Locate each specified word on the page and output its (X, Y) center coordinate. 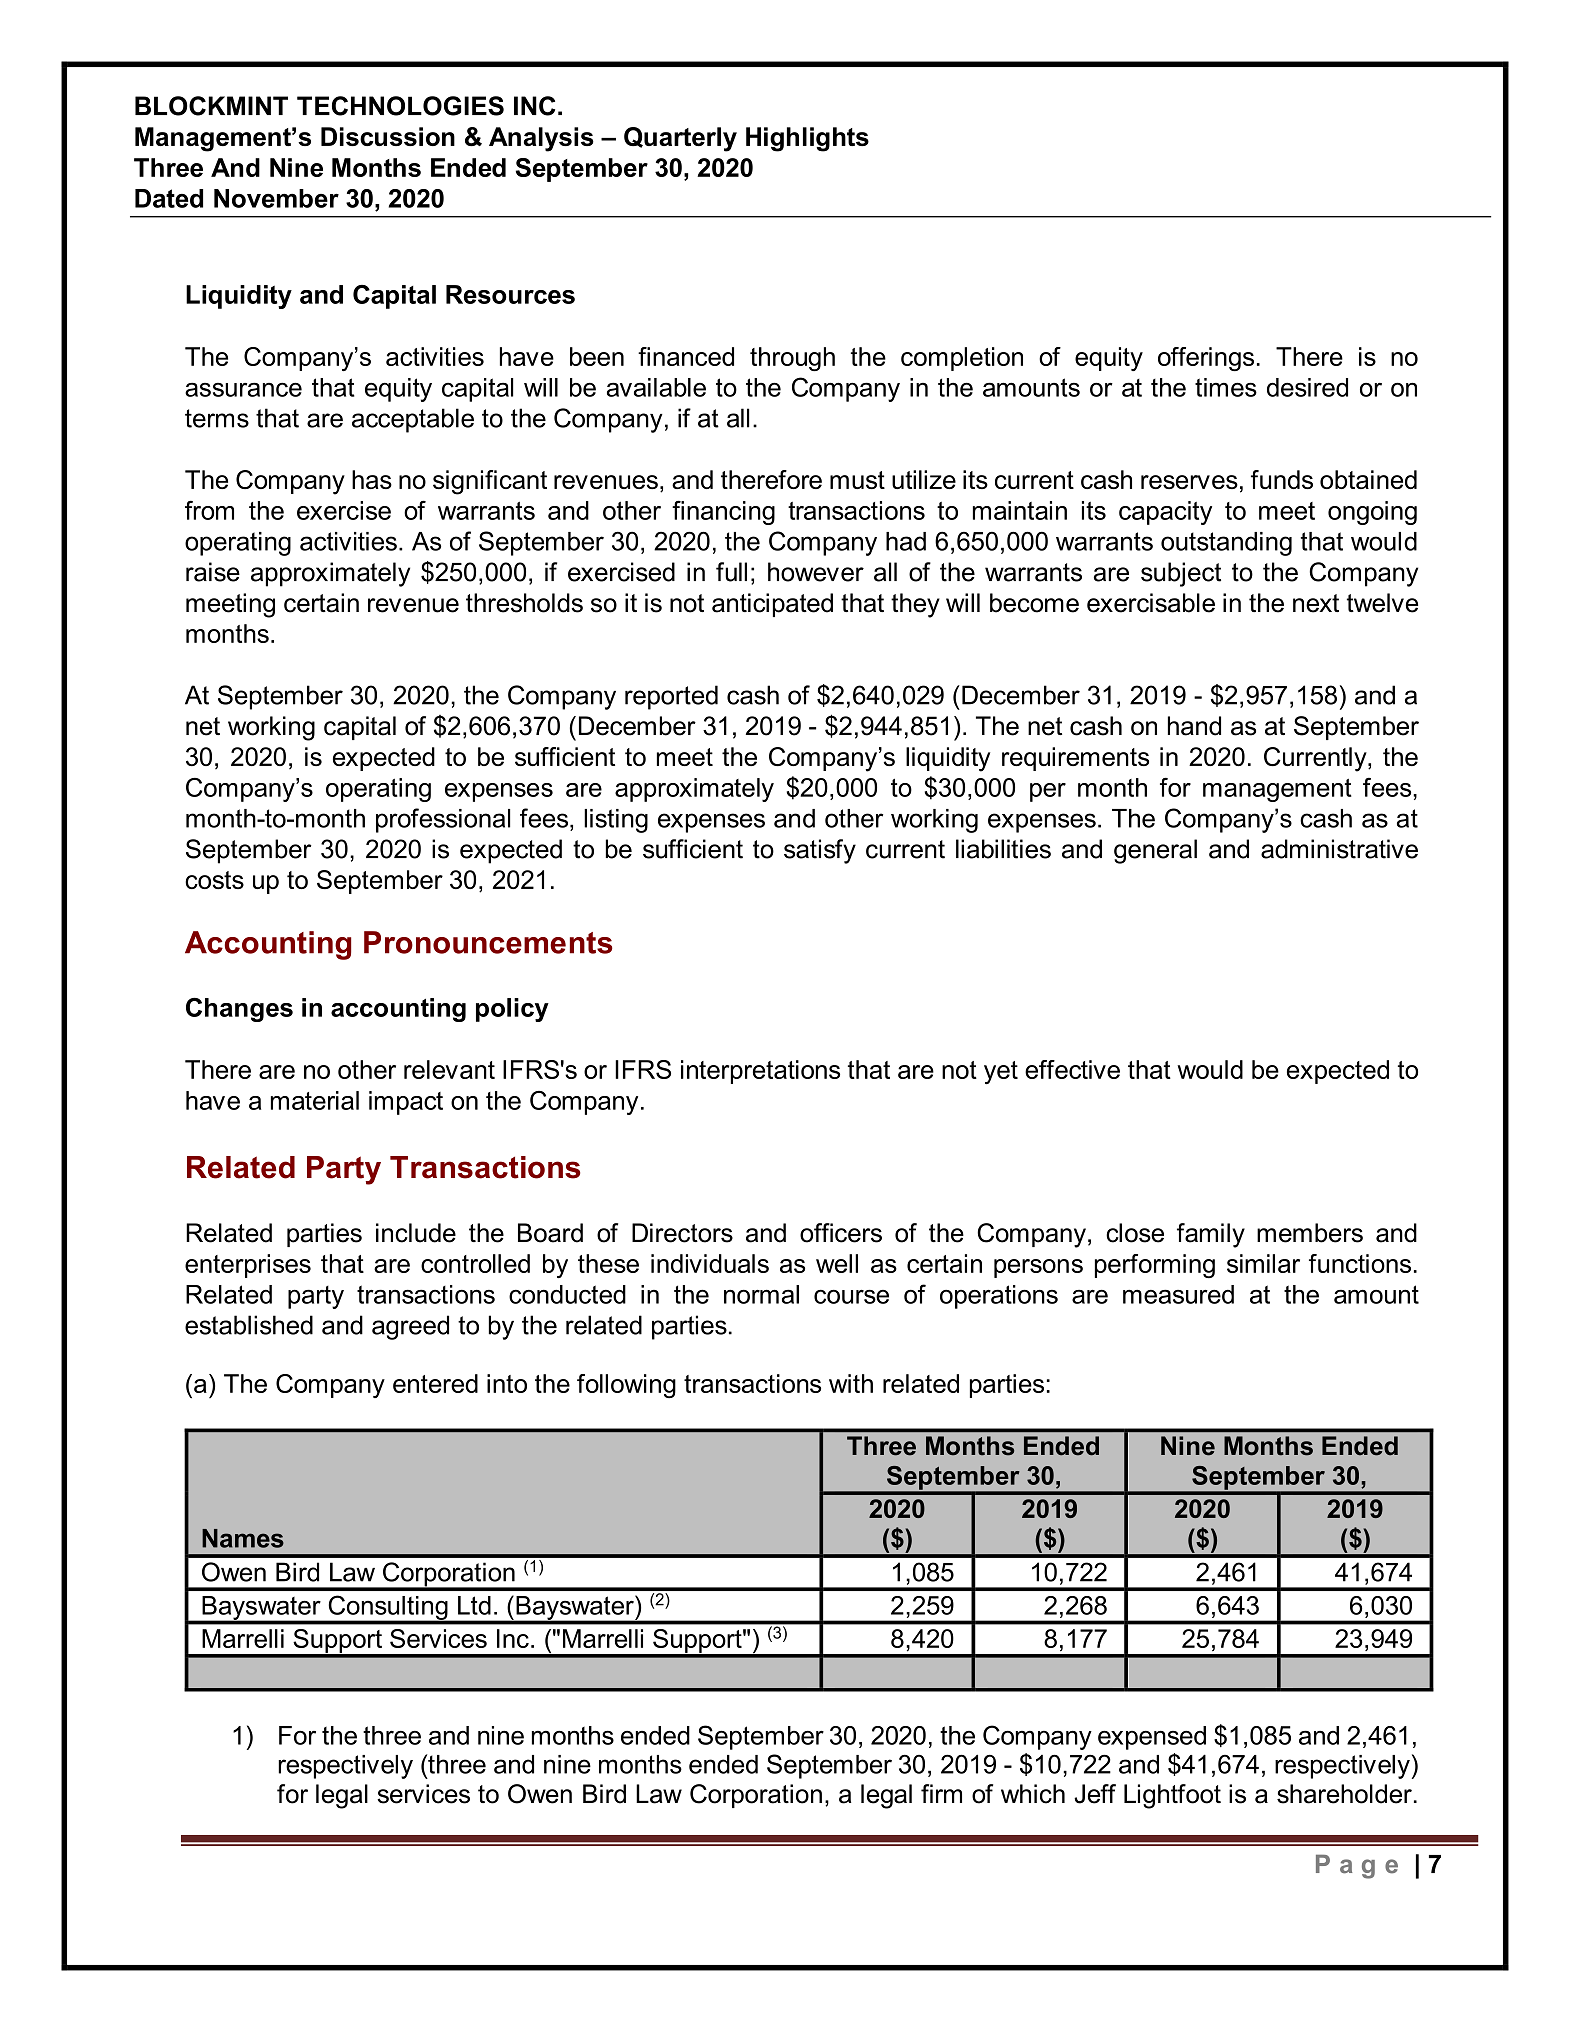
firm (941, 1793)
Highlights (807, 139)
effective (1072, 1069)
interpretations (760, 1072)
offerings (1206, 359)
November (276, 198)
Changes (239, 1010)
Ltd (474, 1605)
